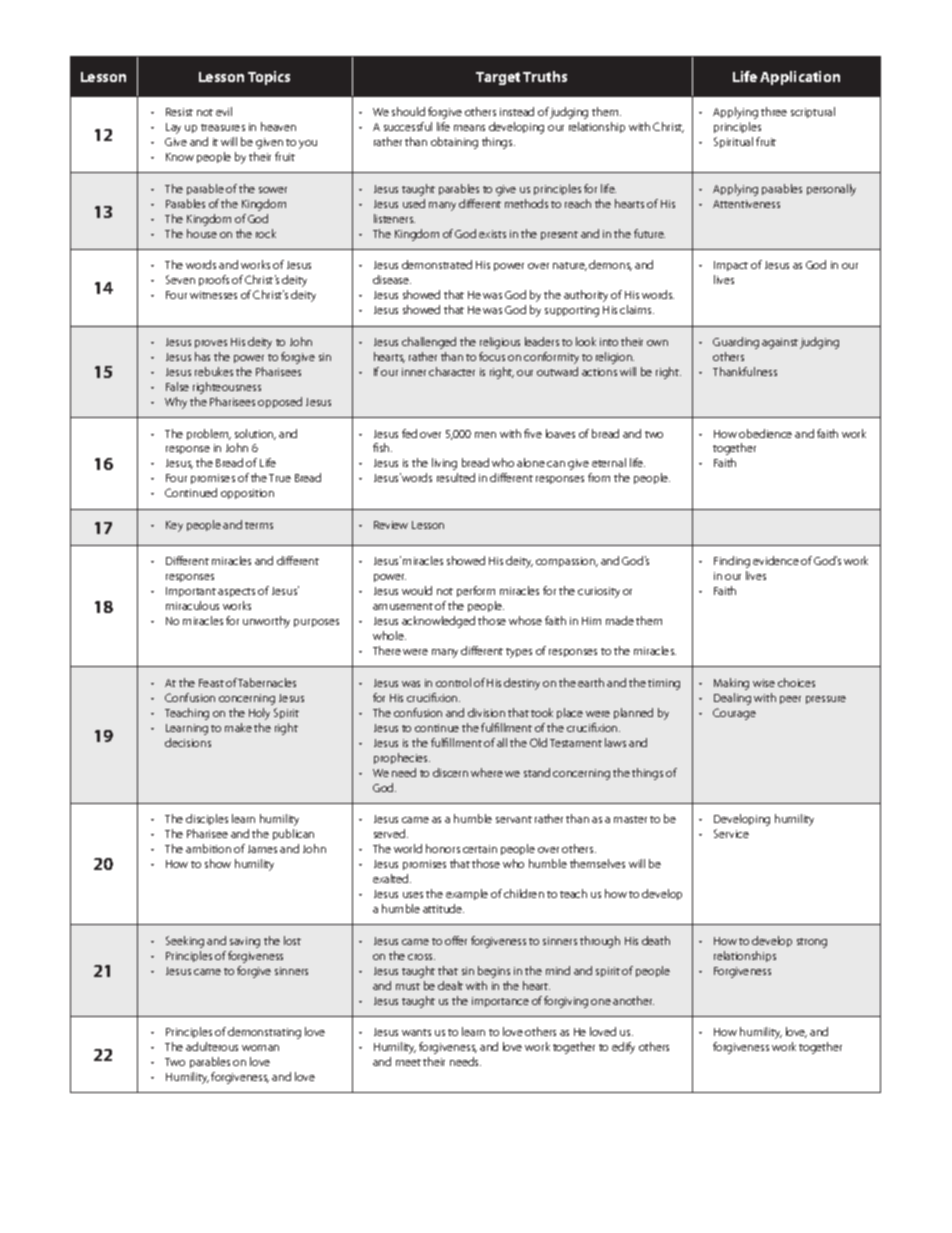  I want to click on religious, so click(500, 343).
